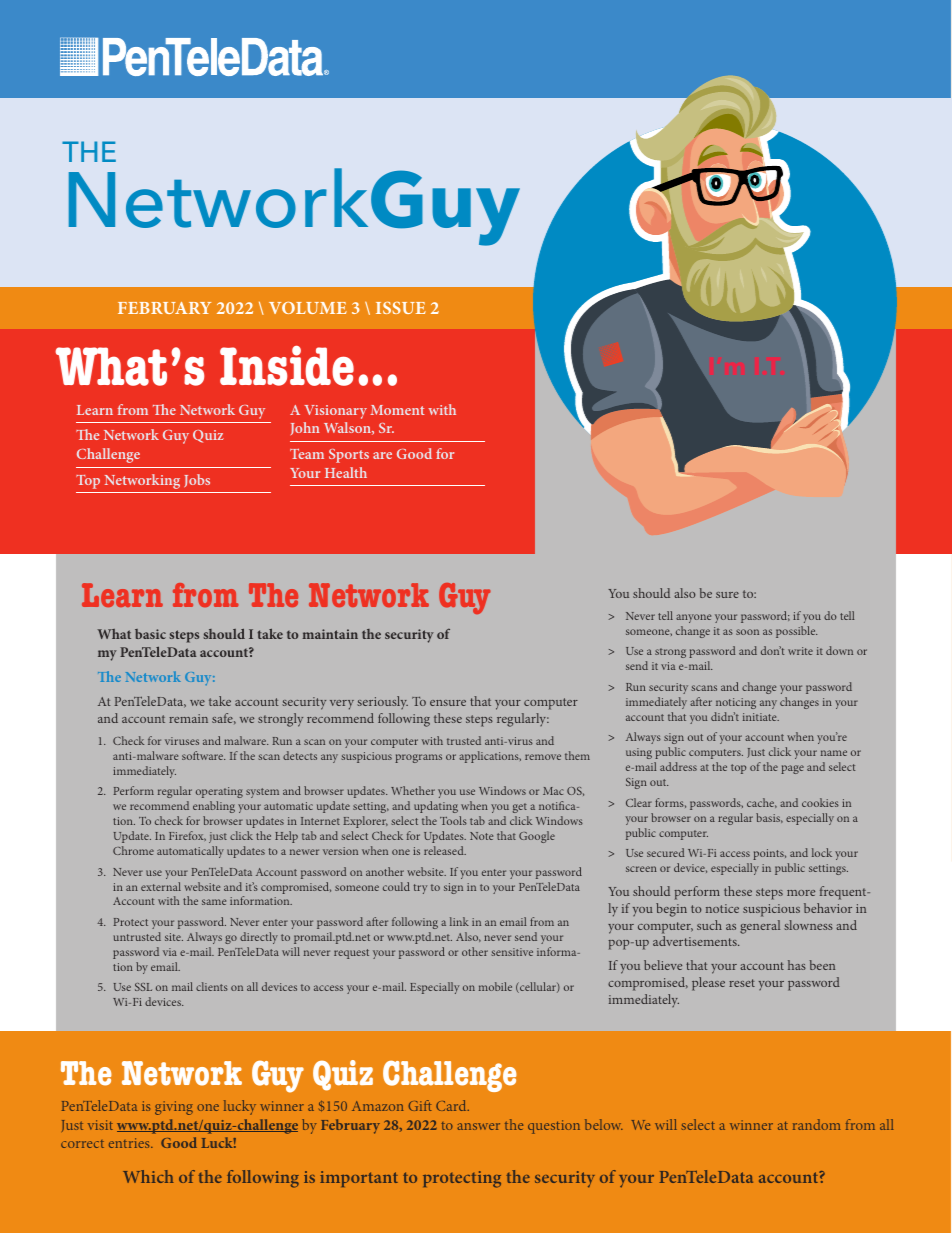 Image resolution: width=952 pixels, height=1233 pixels. Describe the element at coordinates (287, 366) in the document. I see `Inside` at that location.
